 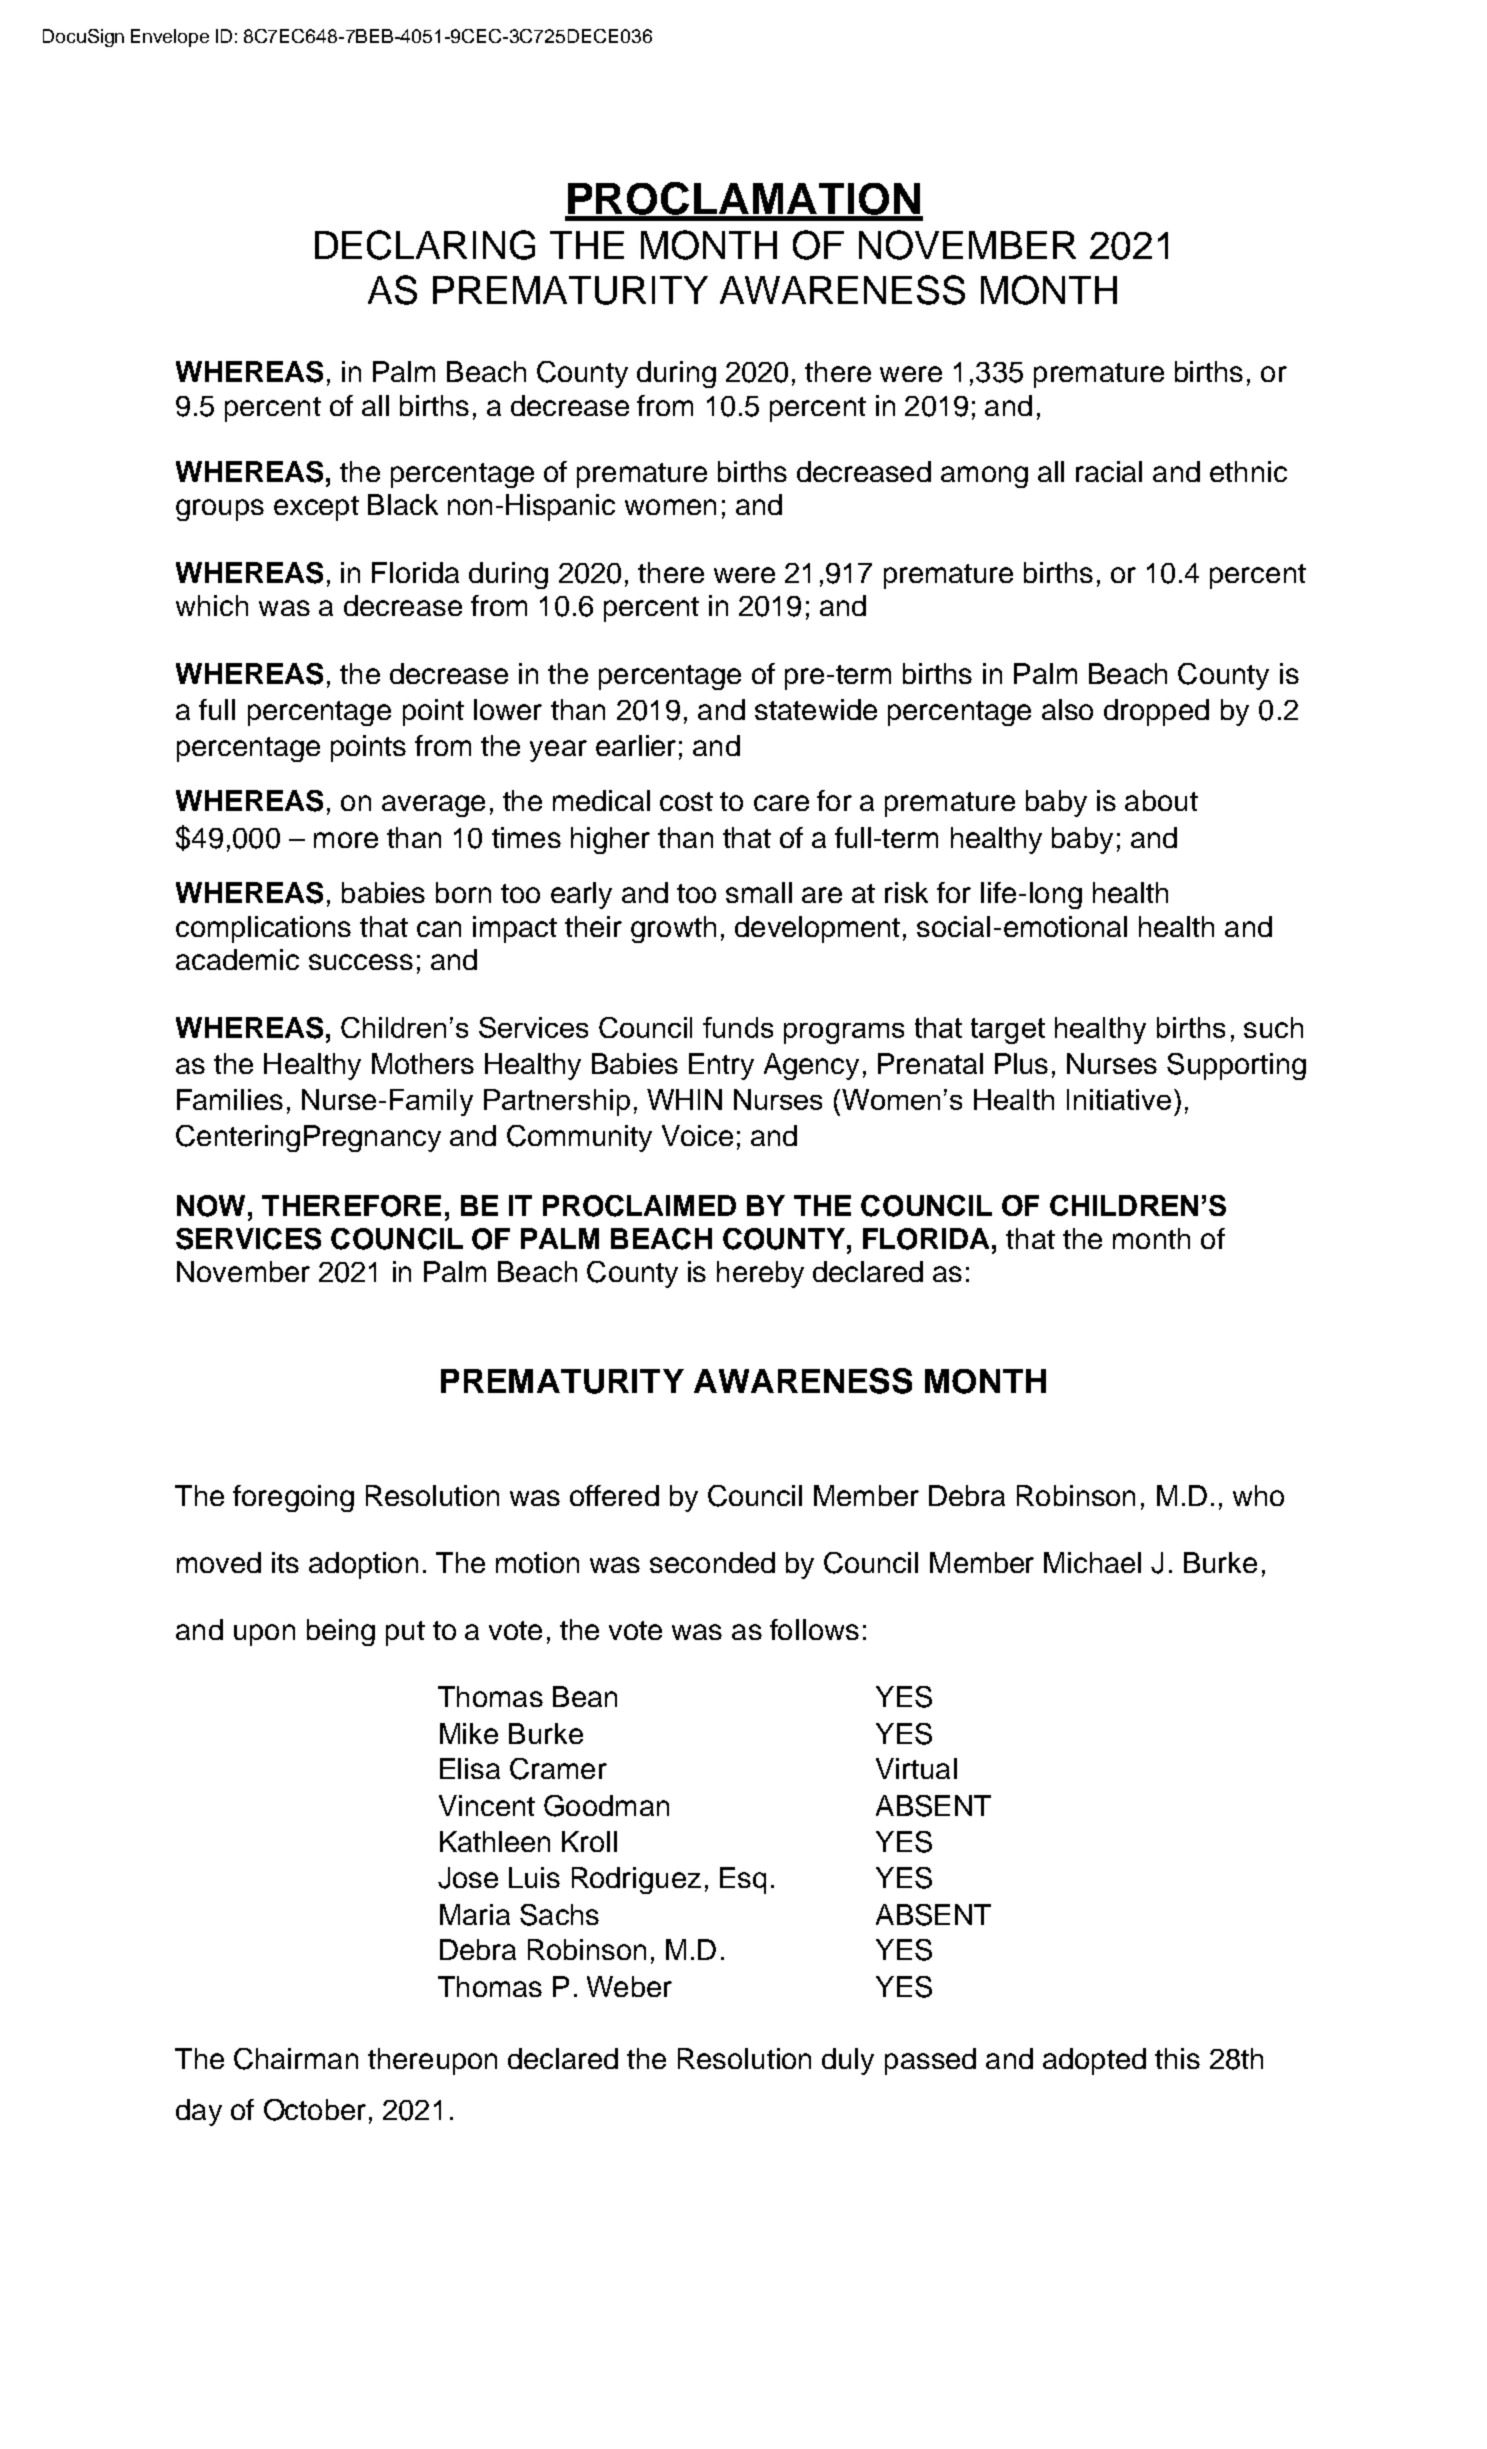 What do you see at coordinates (816, 709) in the screenshot?
I see `statewide` at bounding box center [816, 709].
